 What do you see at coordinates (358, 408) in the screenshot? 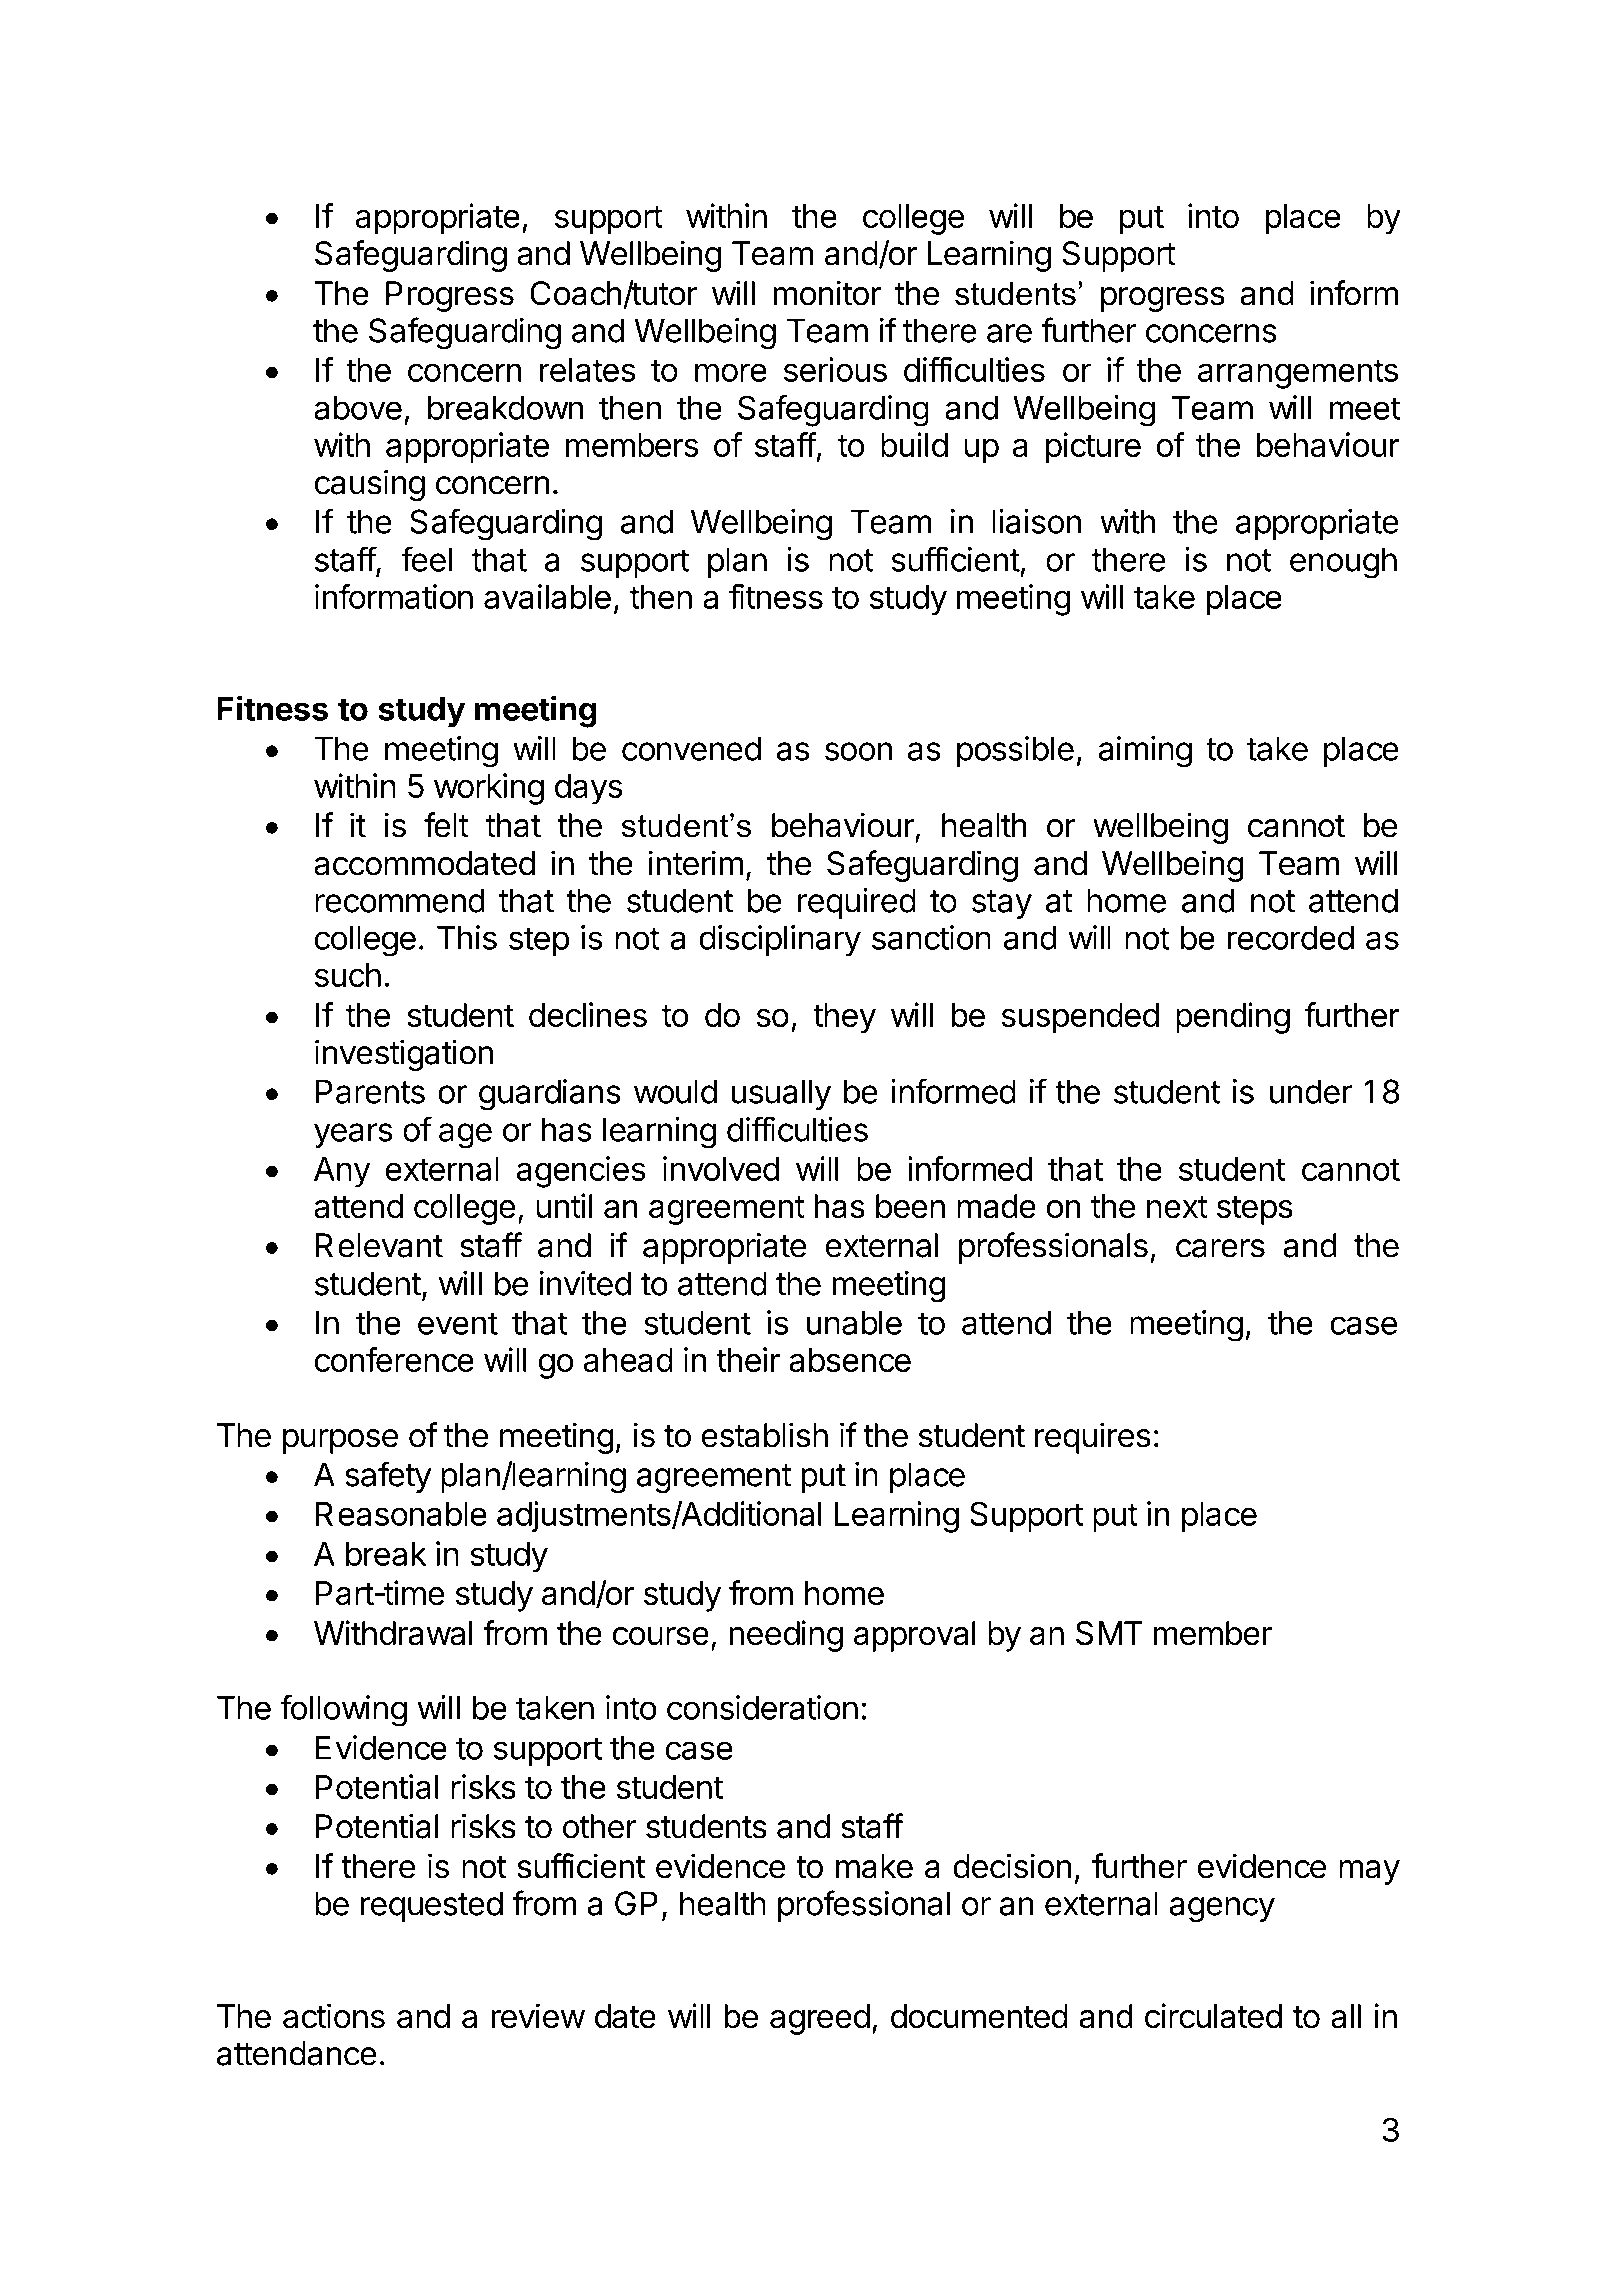
I see `above` at bounding box center [358, 408].
